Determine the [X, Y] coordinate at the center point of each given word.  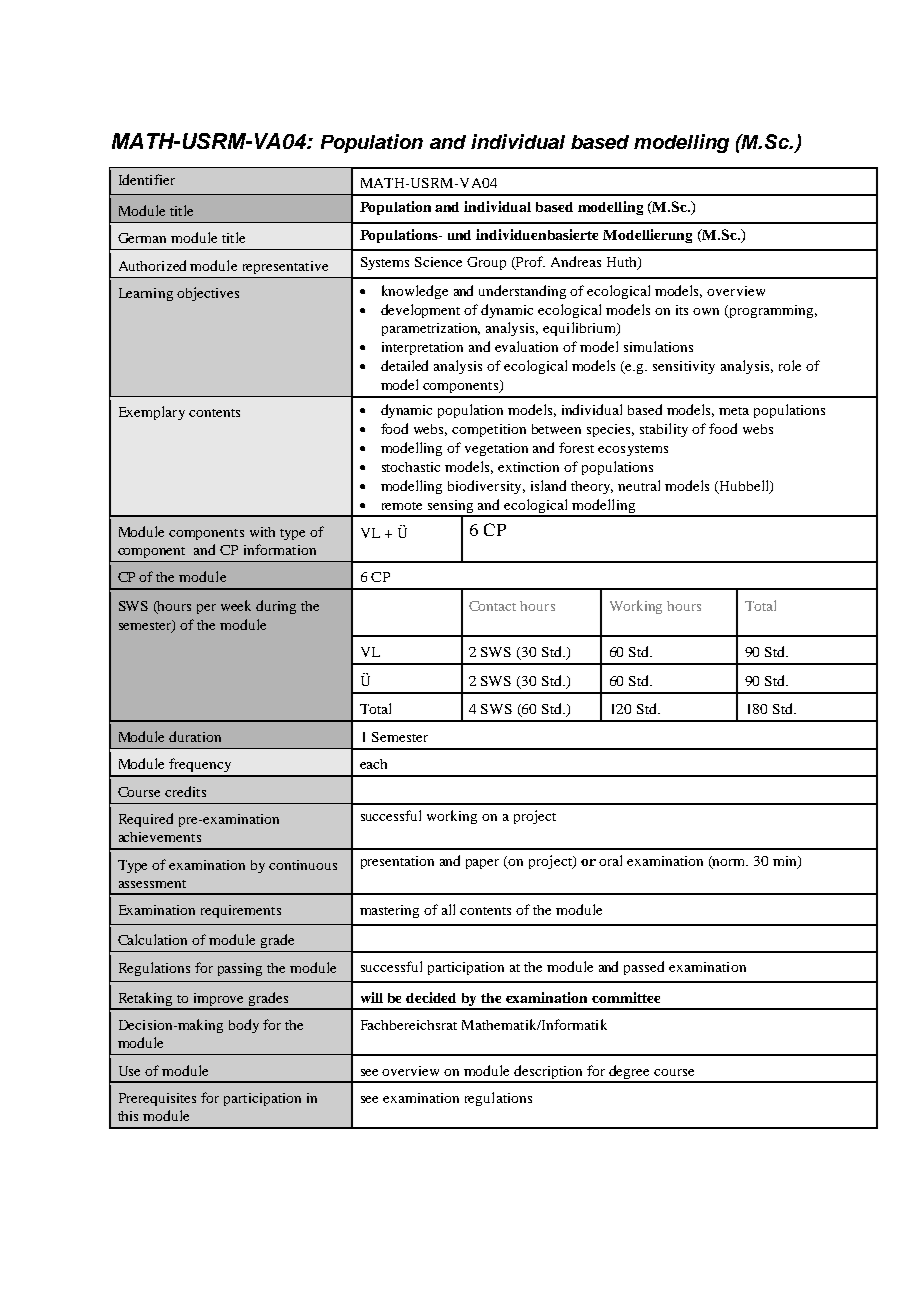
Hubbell [744, 486]
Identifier [147, 179]
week [236, 605]
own [706, 311]
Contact [492, 606]
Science [438, 262]
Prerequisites [157, 1099]
